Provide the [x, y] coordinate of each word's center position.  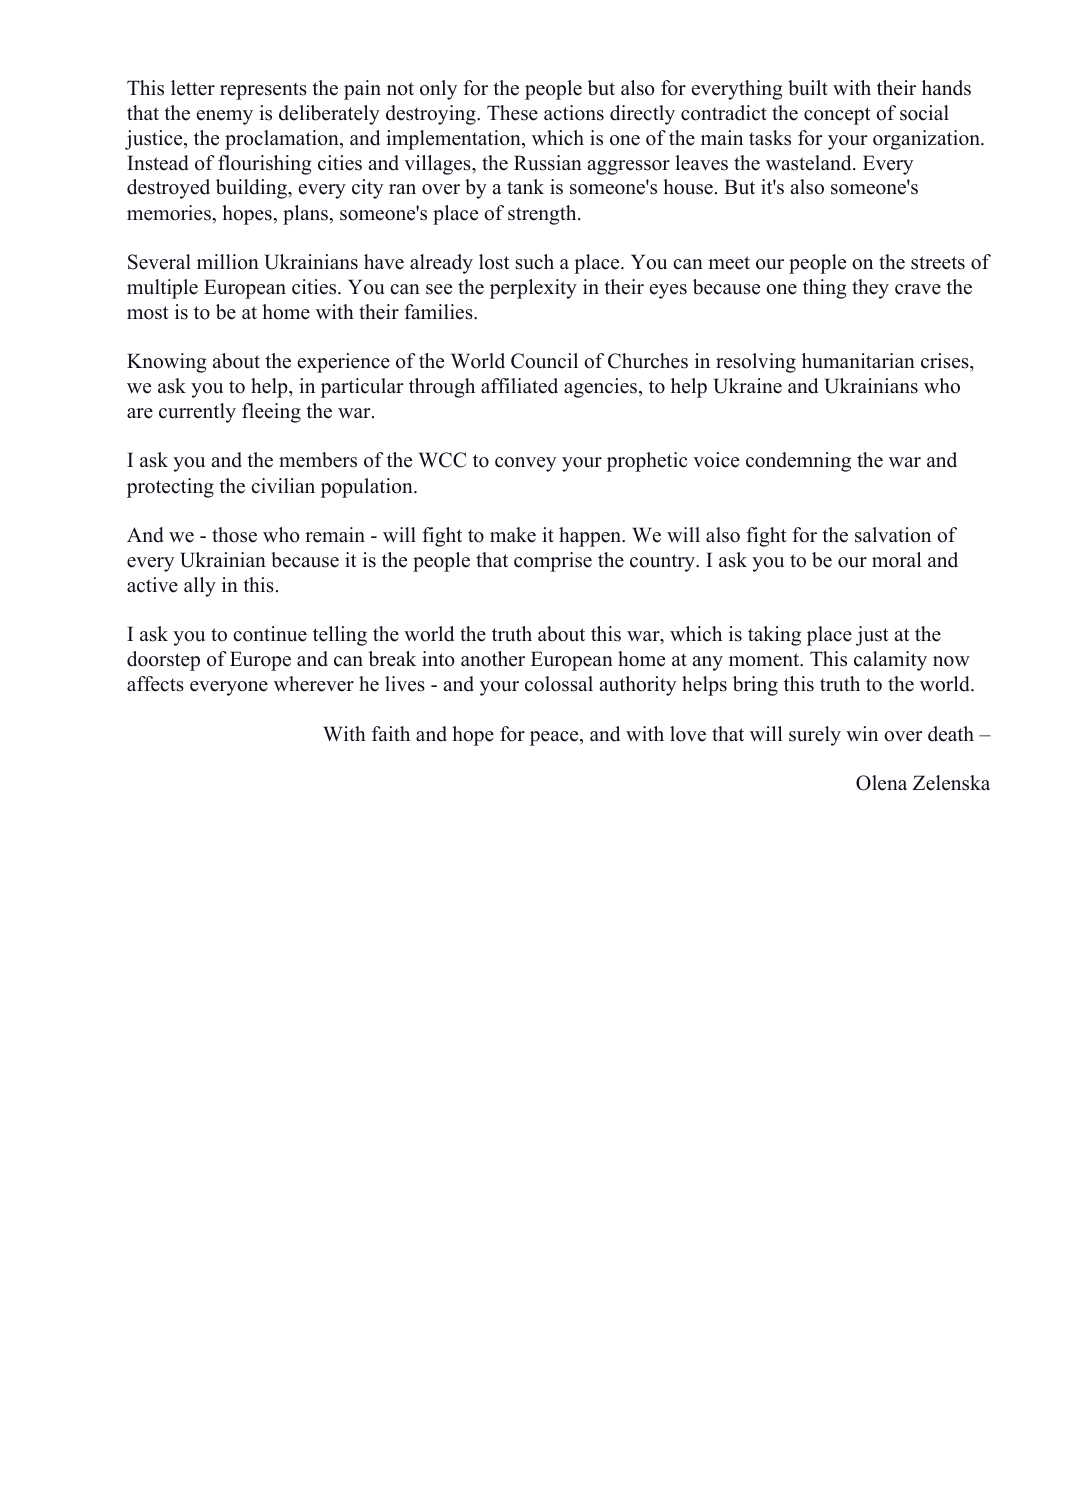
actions [574, 113]
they [870, 289]
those [234, 535]
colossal [559, 684]
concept [837, 116]
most [148, 313]
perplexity [533, 289]
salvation [893, 535]
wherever [314, 684]
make [513, 535]
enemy [225, 117]
